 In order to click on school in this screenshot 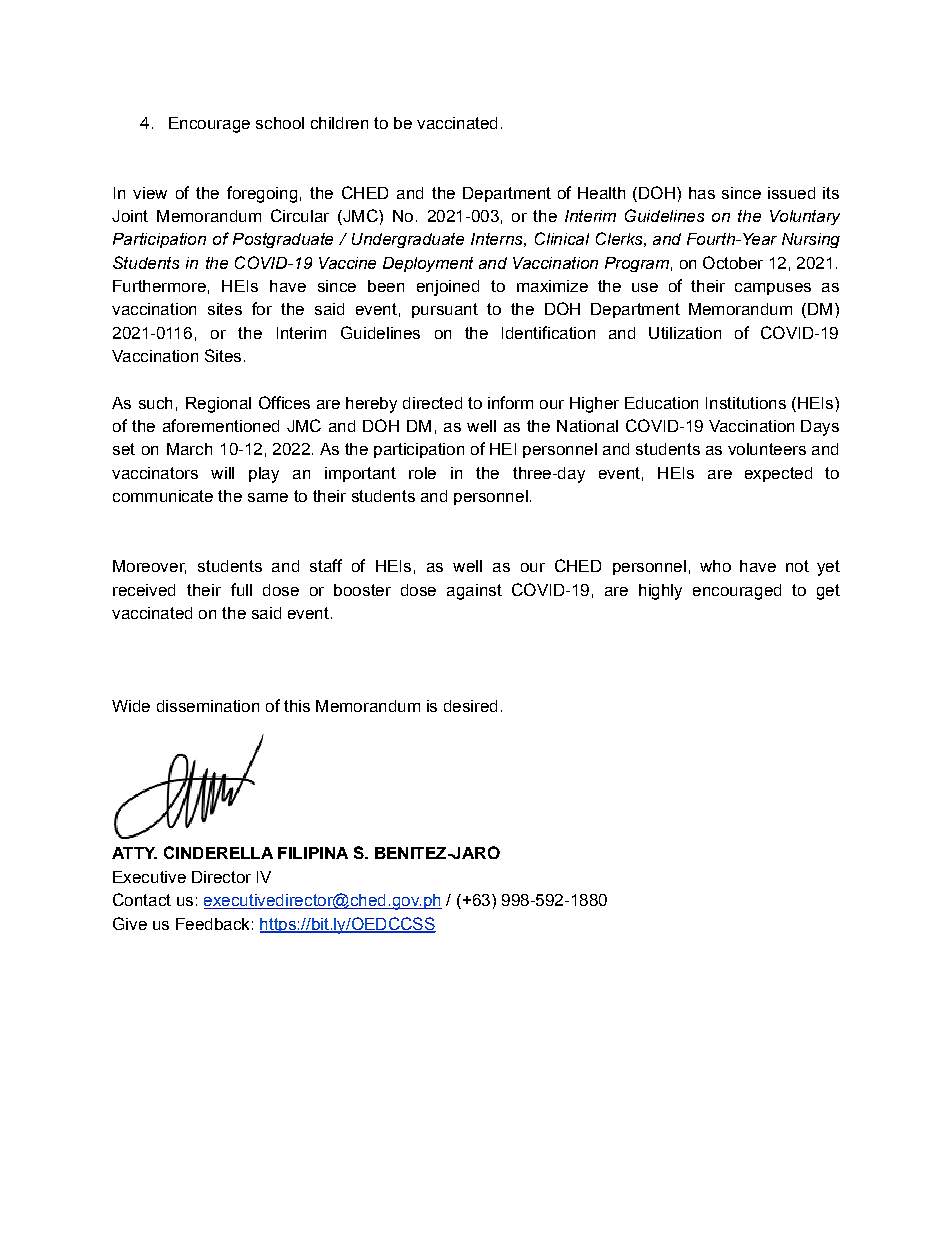, I will do `click(280, 123)`.
